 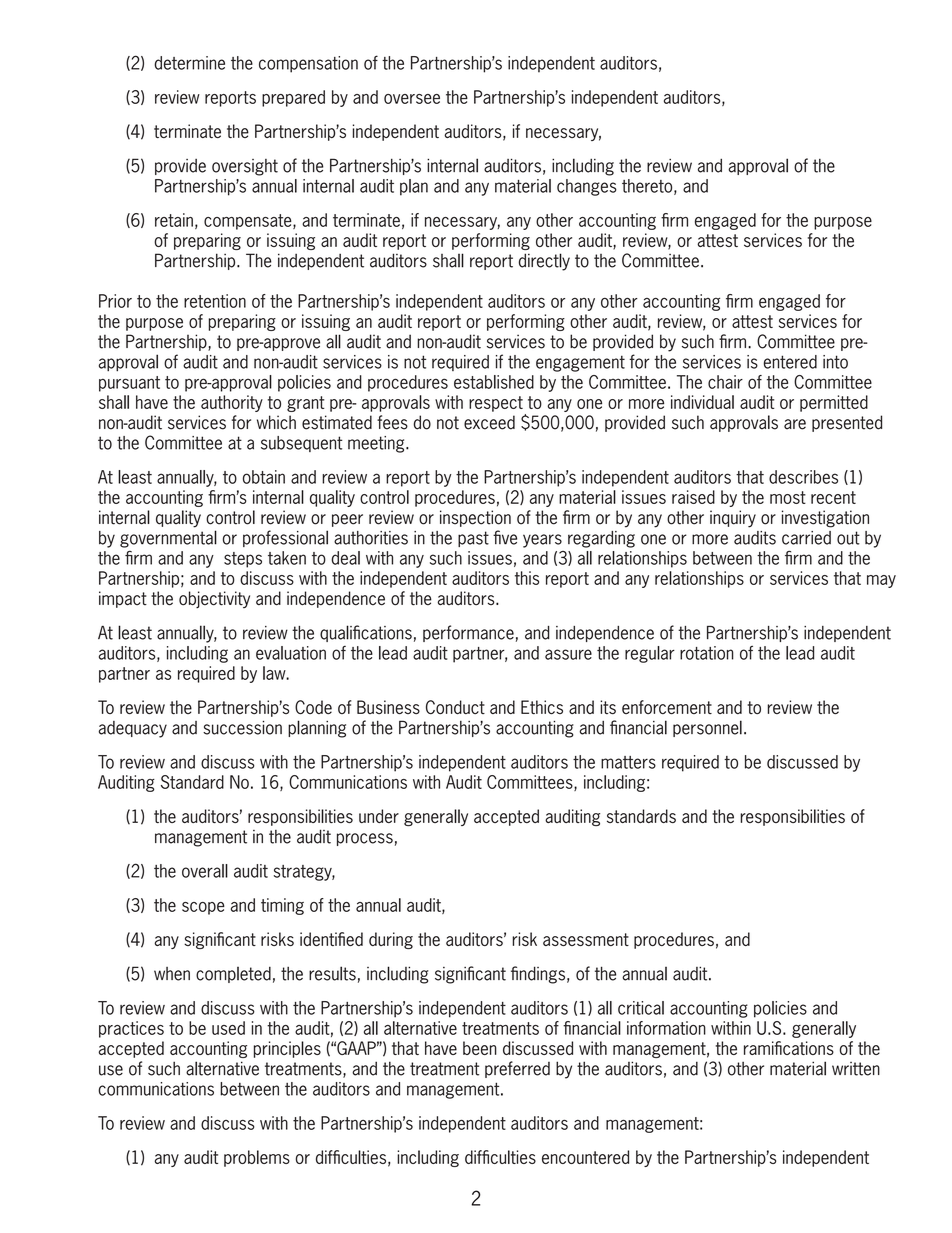 I want to click on oversee, so click(x=412, y=99).
